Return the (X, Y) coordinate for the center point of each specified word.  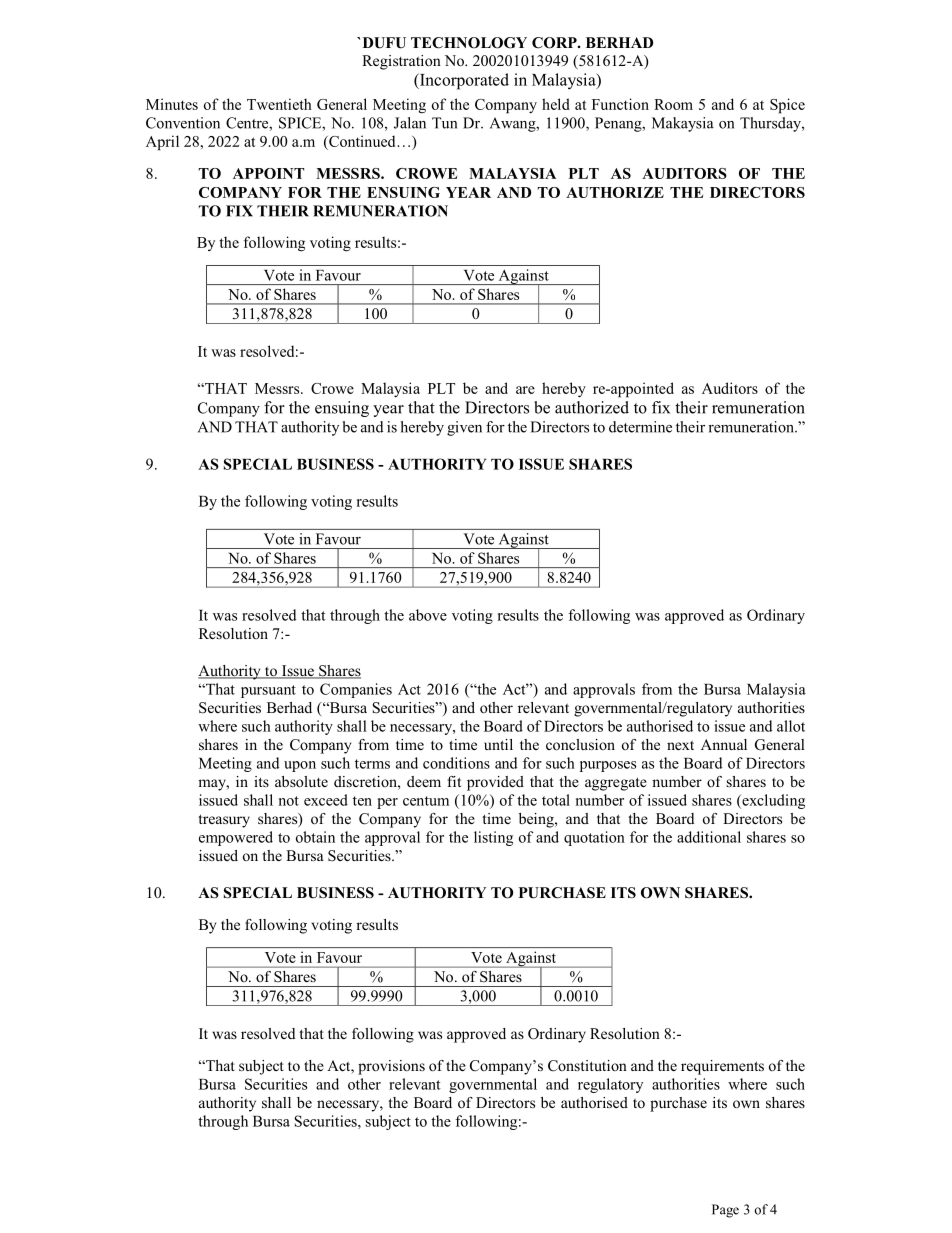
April (162, 143)
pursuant (268, 691)
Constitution (587, 1066)
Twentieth (279, 104)
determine (640, 427)
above (428, 615)
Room (673, 104)
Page (725, 1211)
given (464, 428)
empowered (236, 838)
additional (709, 837)
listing (493, 838)
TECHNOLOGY (469, 43)
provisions (391, 1067)
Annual (724, 744)
